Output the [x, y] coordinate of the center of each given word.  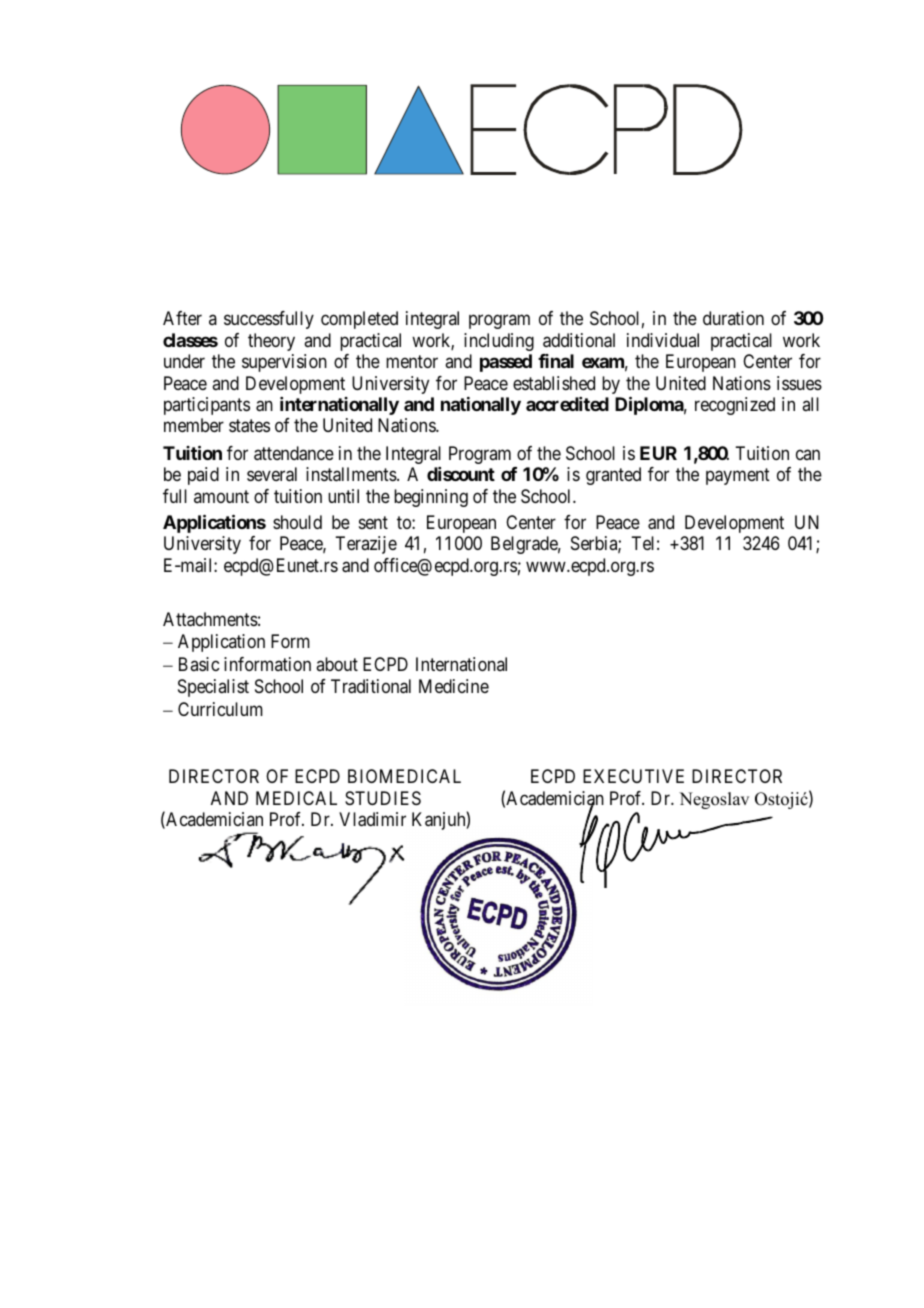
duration [733, 318]
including [499, 342]
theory [271, 342]
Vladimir [372, 819]
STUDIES [383, 798]
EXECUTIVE [633, 776]
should [297, 522]
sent [373, 522]
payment [738, 477]
